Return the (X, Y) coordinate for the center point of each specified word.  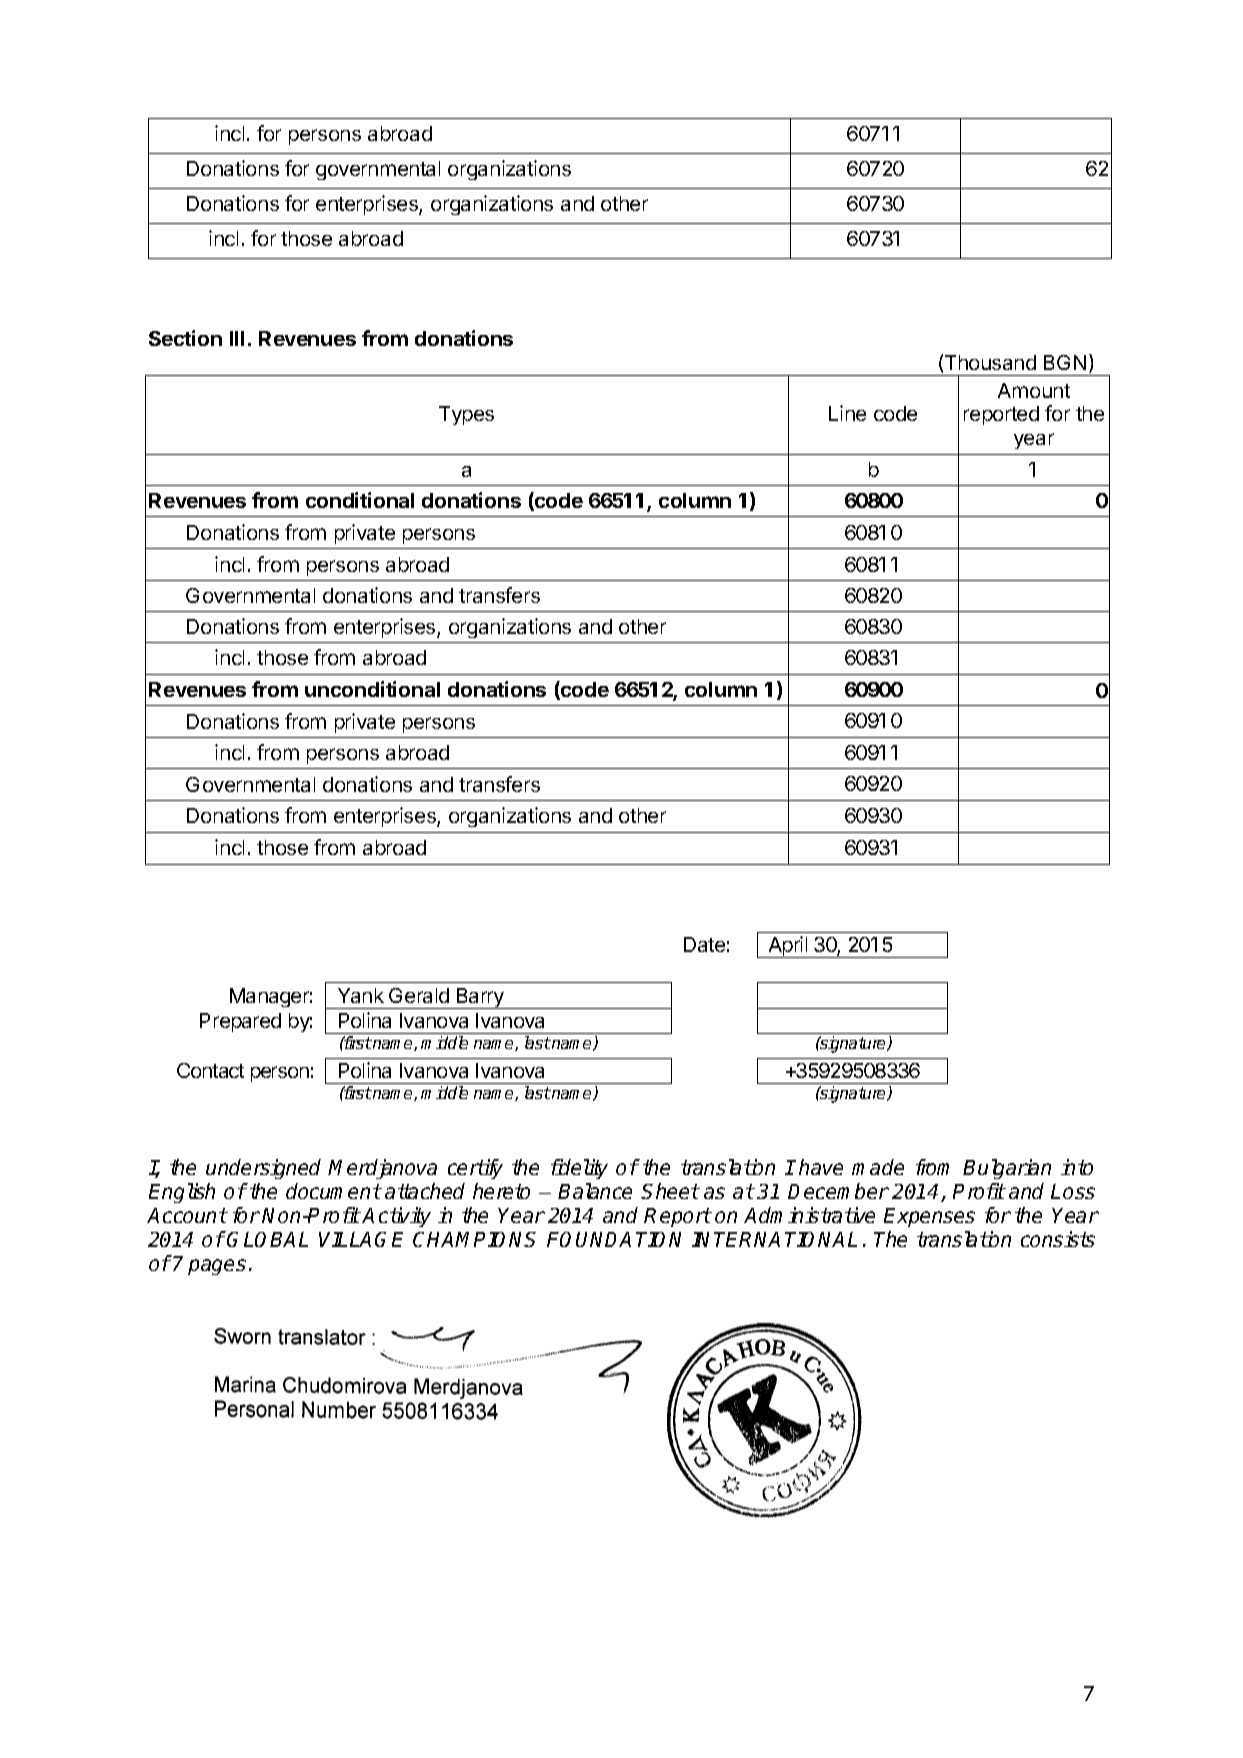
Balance (595, 1191)
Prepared (240, 1022)
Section (185, 338)
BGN (1065, 362)
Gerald (419, 995)
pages (217, 1267)
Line (847, 413)
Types (466, 415)
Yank (361, 995)
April (788, 947)
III (237, 338)
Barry (480, 998)
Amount (1034, 390)
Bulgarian (1007, 1169)
